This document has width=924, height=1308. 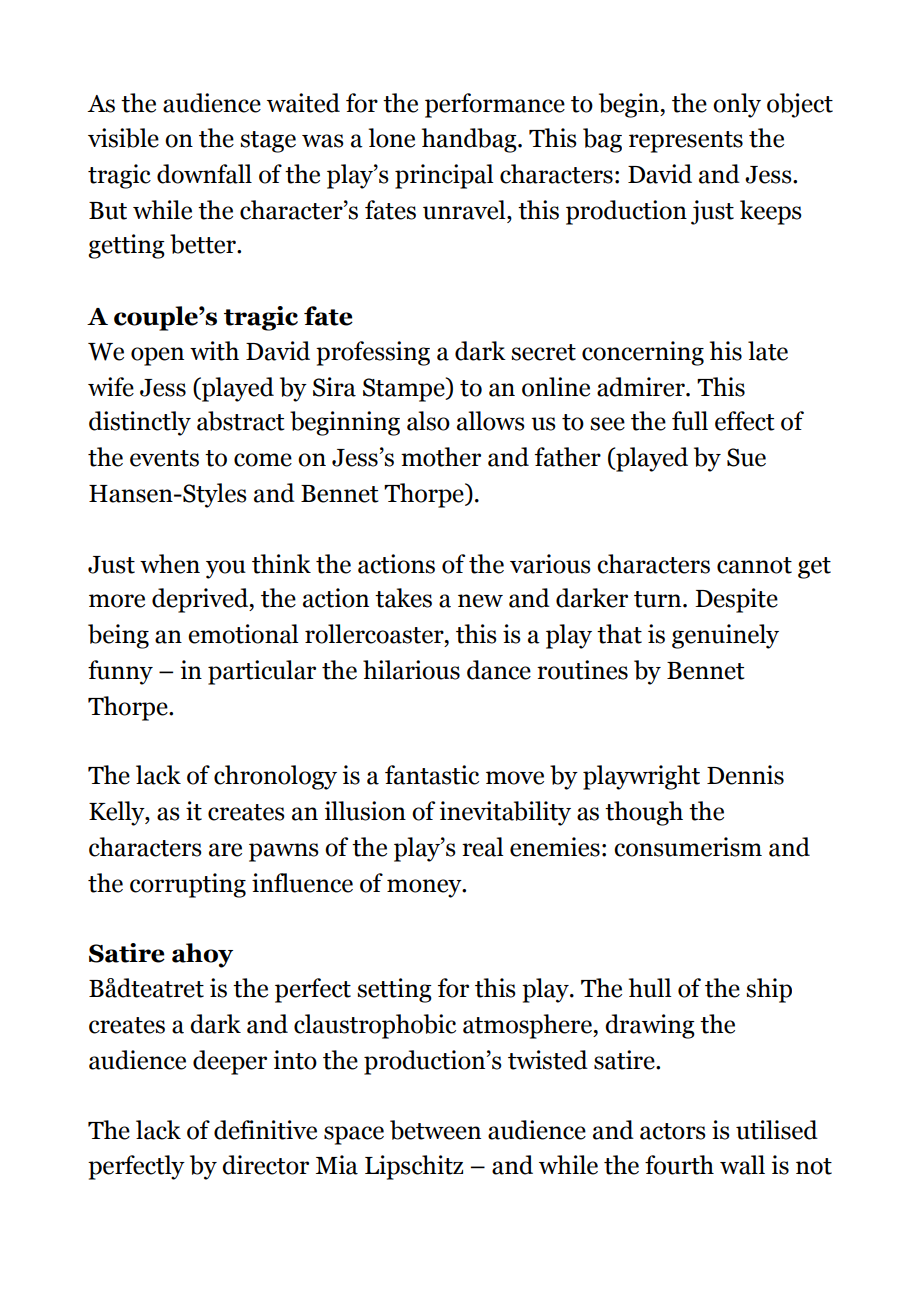 I want to click on corrupting, so click(x=188, y=885).
